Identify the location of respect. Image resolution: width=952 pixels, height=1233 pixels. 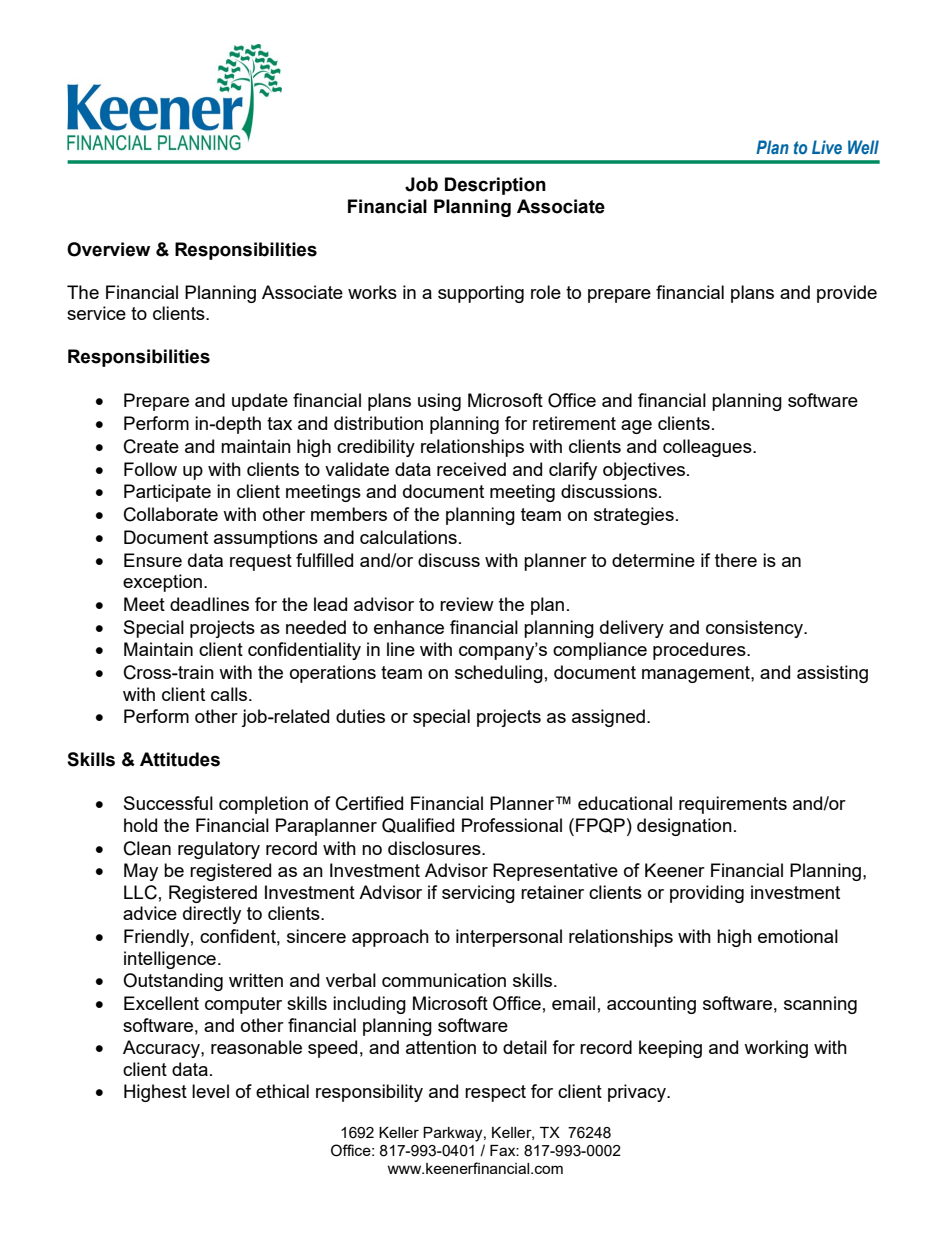
(495, 1093).
